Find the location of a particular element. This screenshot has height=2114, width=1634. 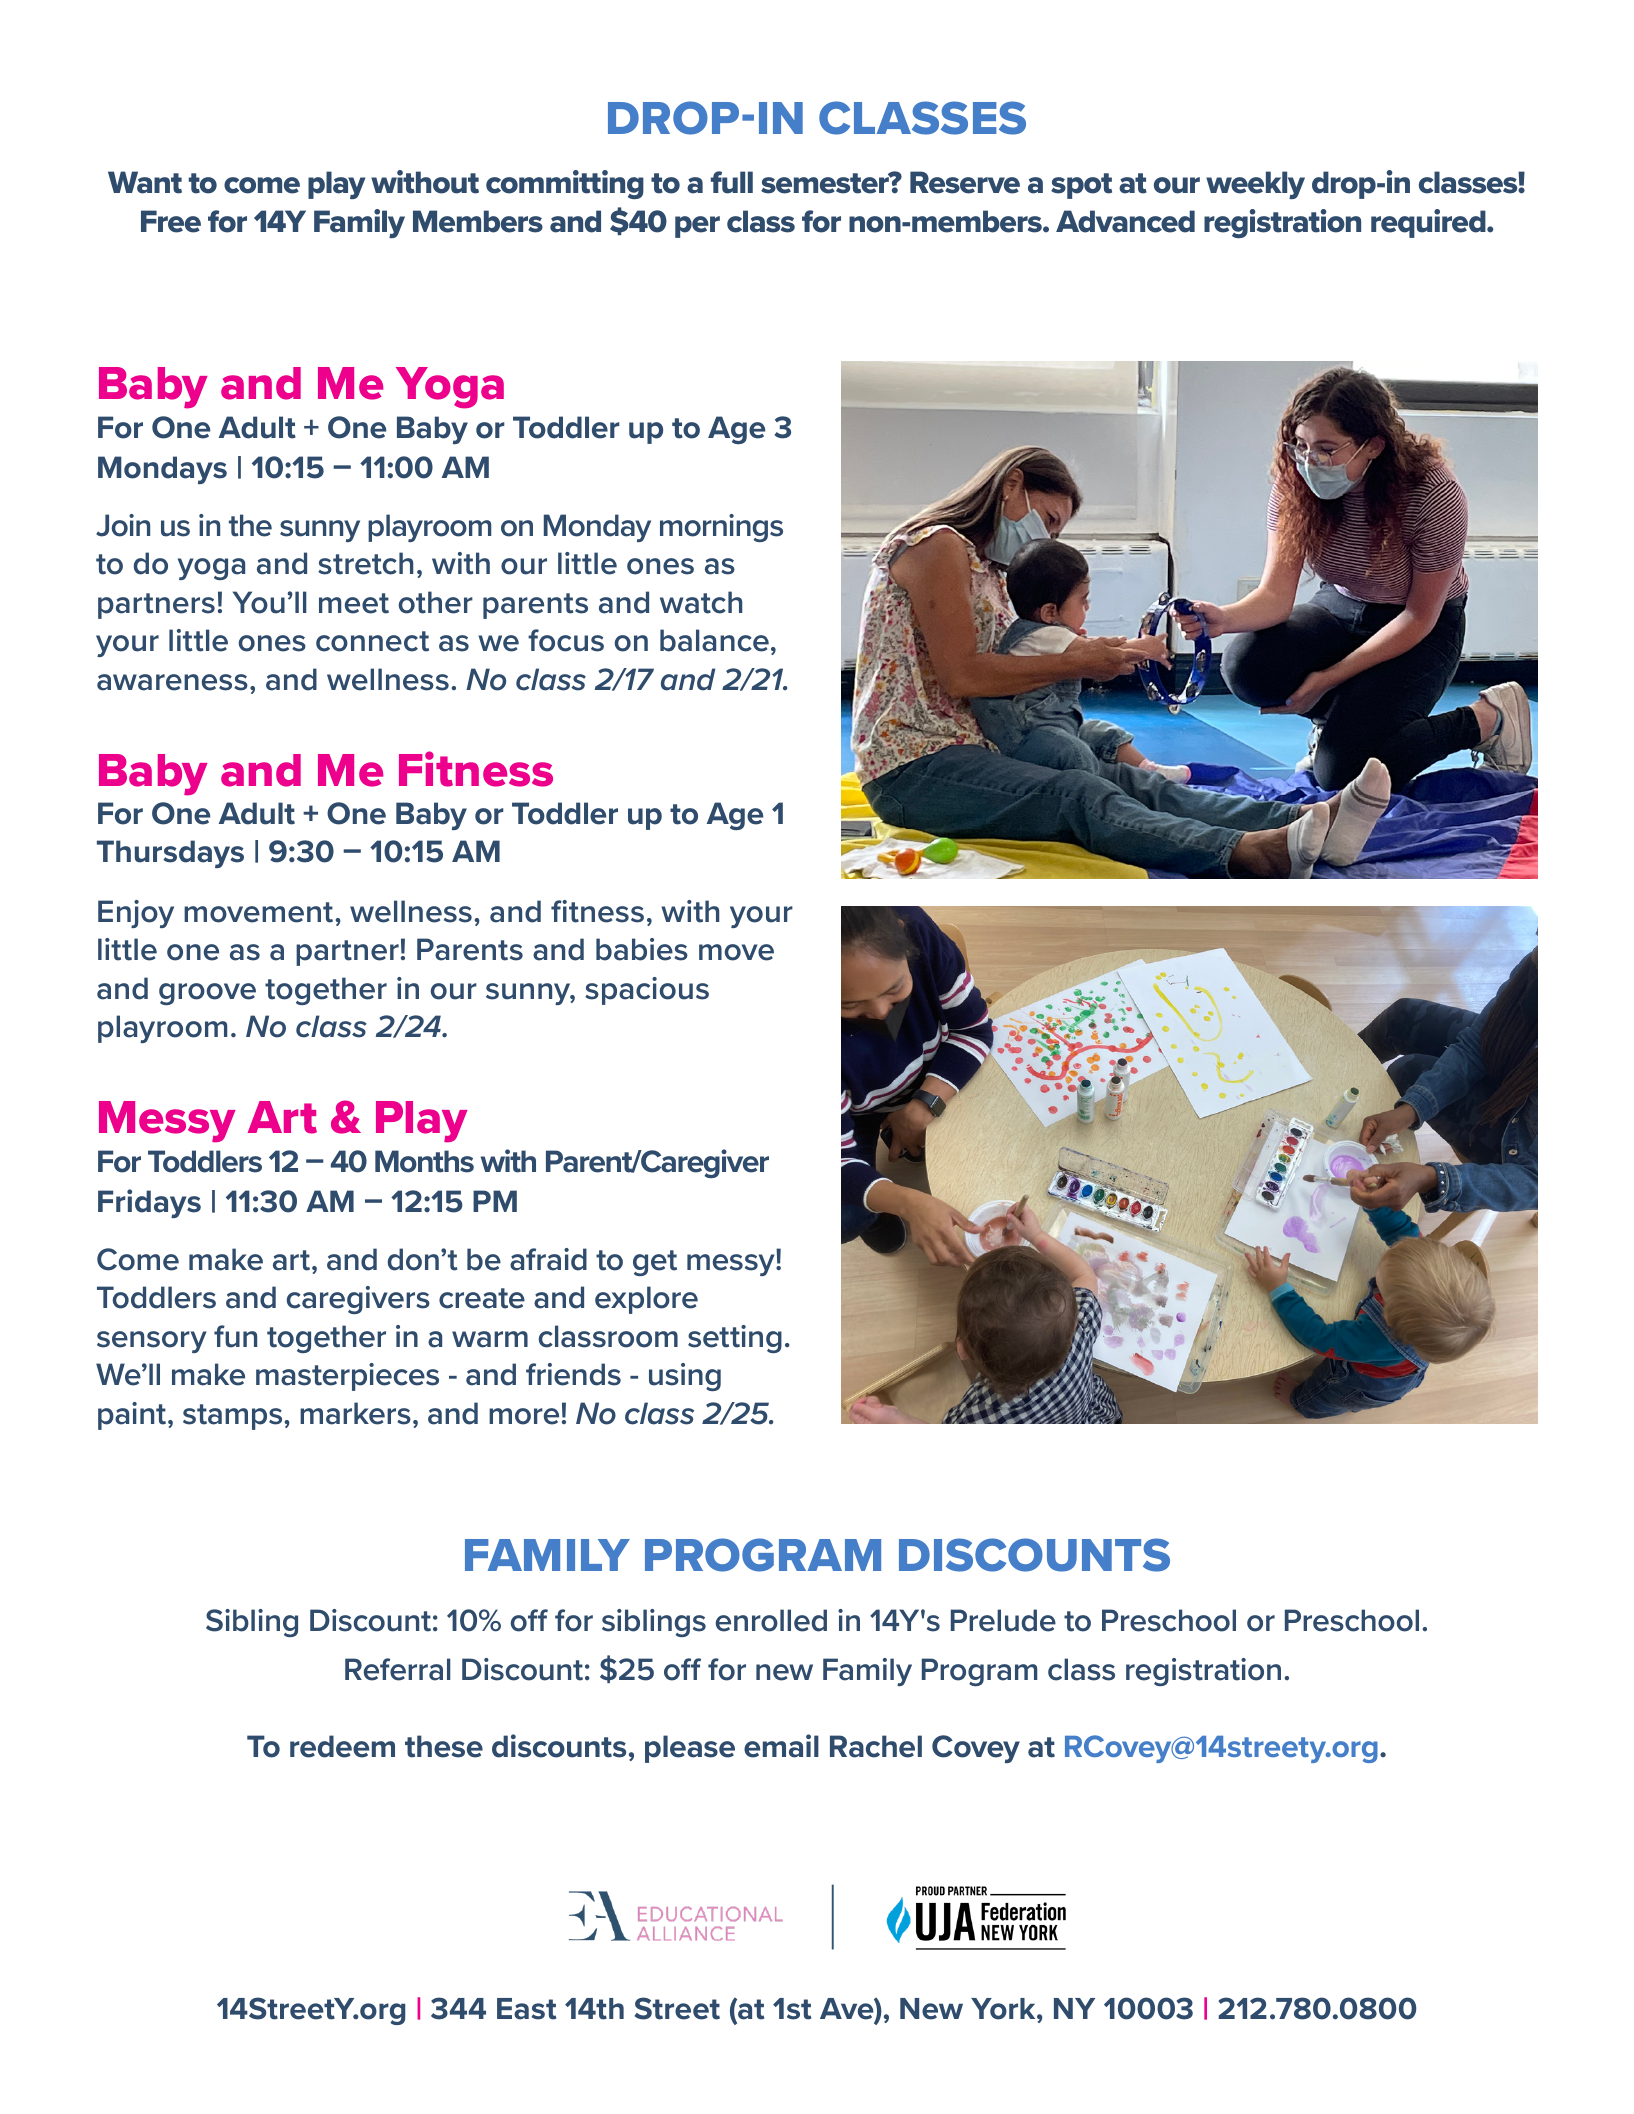

Free is located at coordinates (171, 221).
